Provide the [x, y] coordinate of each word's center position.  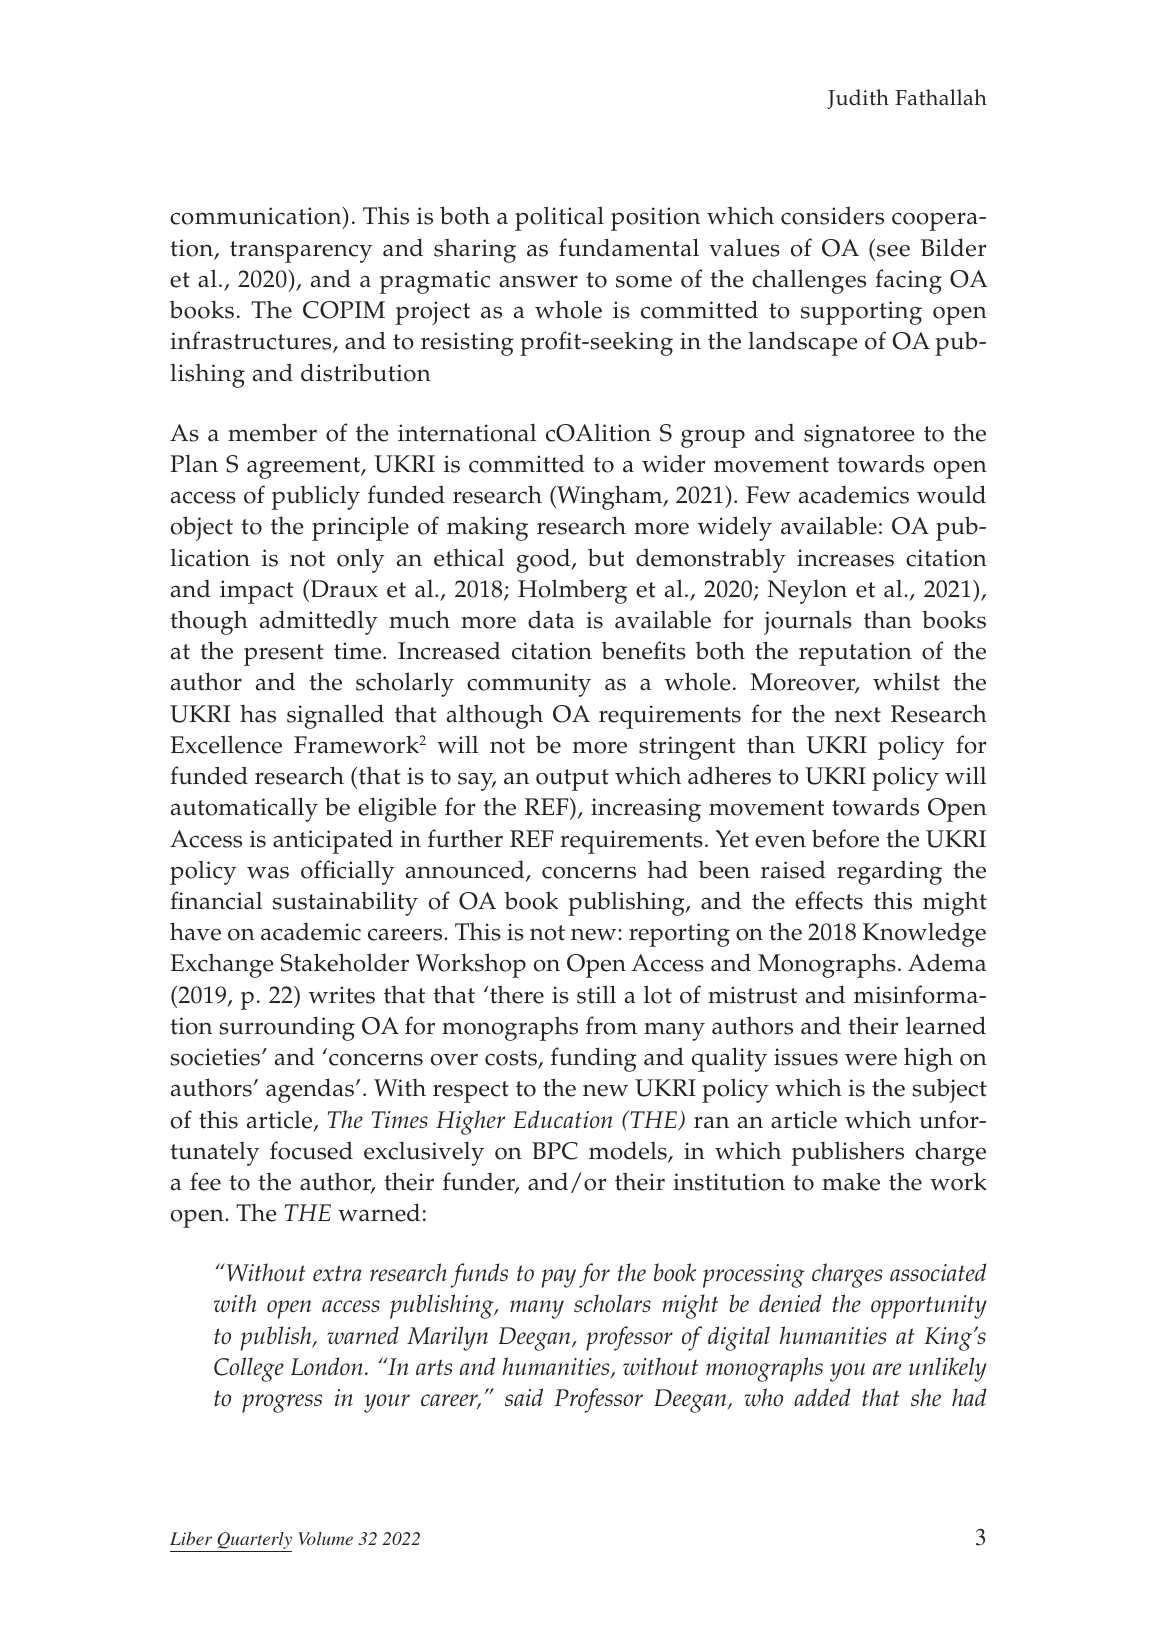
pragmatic [434, 282]
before [845, 838]
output [572, 780]
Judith [858, 99]
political [559, 218]
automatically [244, 809]
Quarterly [253, 1542]
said [524, 1397]
